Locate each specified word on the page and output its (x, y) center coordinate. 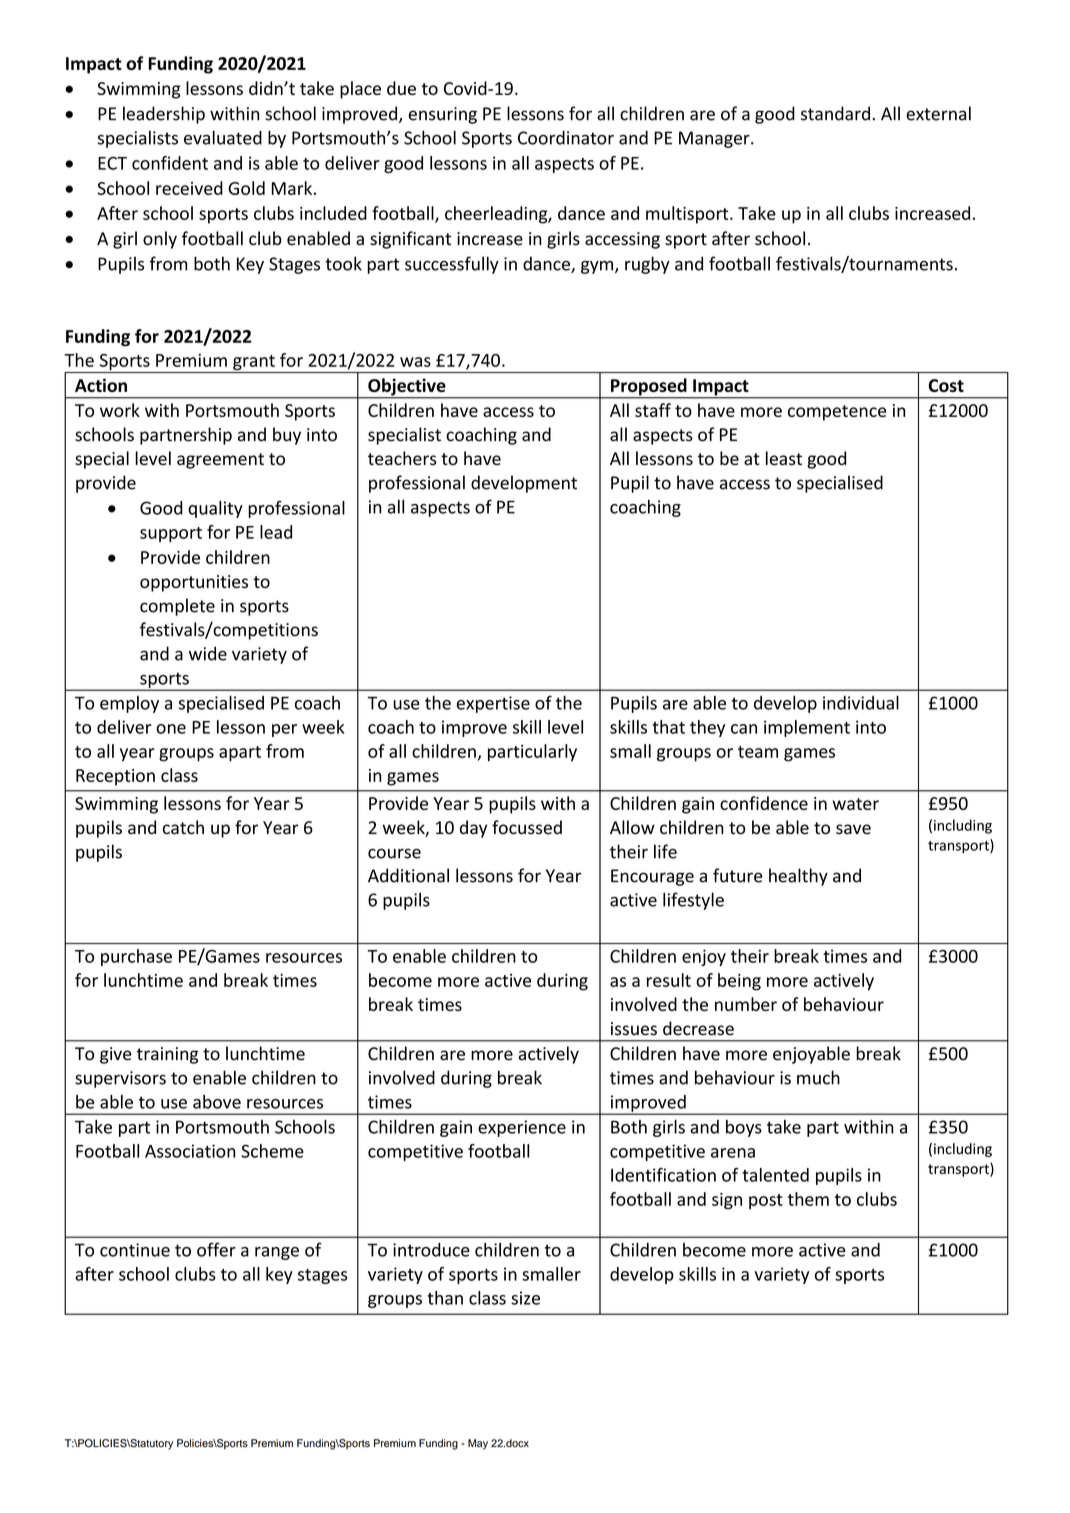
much (818, 1077)
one (171, 729)
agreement (220, 461)
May (478, 1444)
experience (522, 1128)
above (217, 1102)
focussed (527, 827)
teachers (402, 458)
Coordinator (566, 137)
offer (216, 1249)
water (855, 804)
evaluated (223, 137)
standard (835, 113)
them (808, 1199)
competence (837, 413)
